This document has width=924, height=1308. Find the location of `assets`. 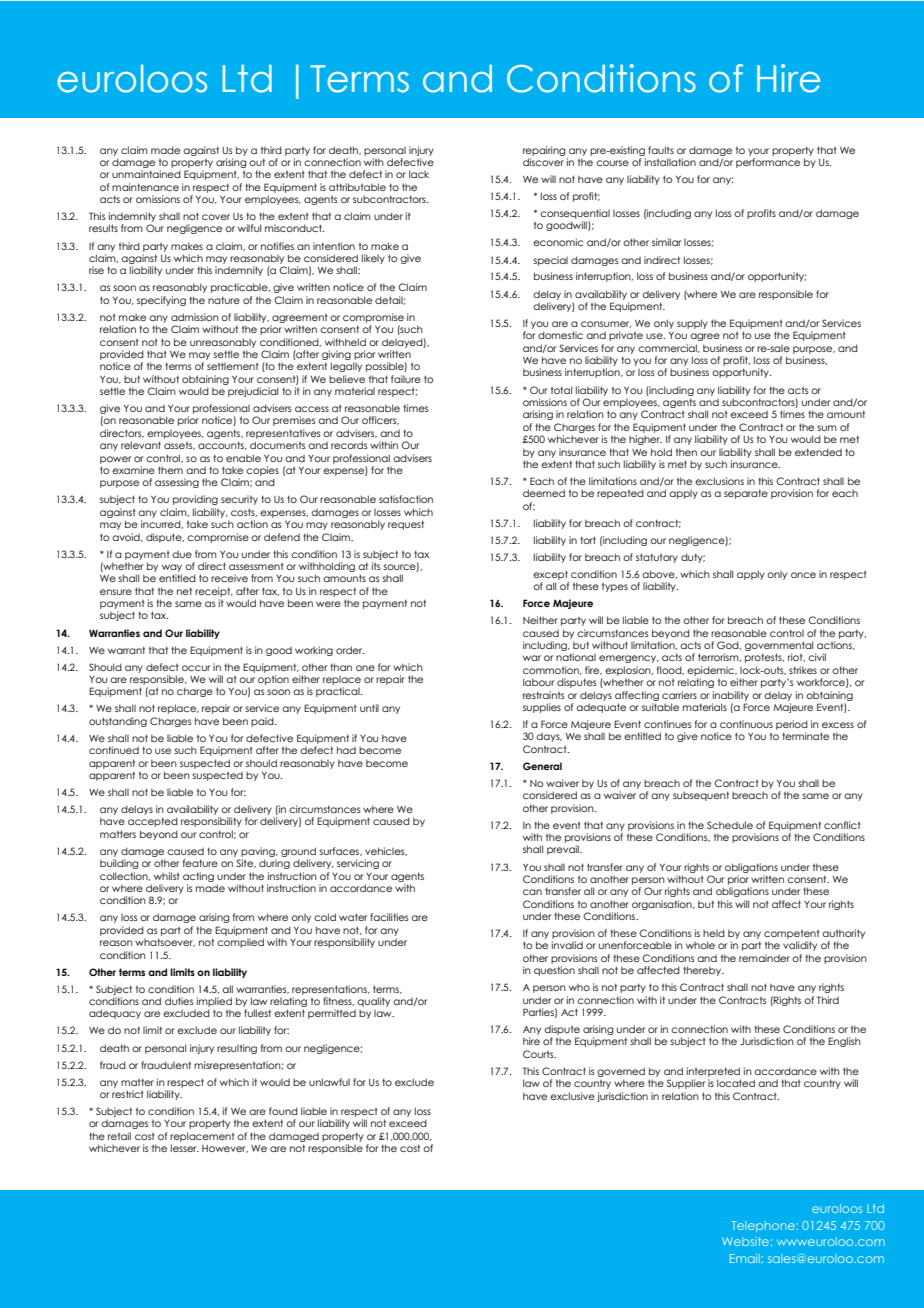

assets is located at coordinates (179, 446).
